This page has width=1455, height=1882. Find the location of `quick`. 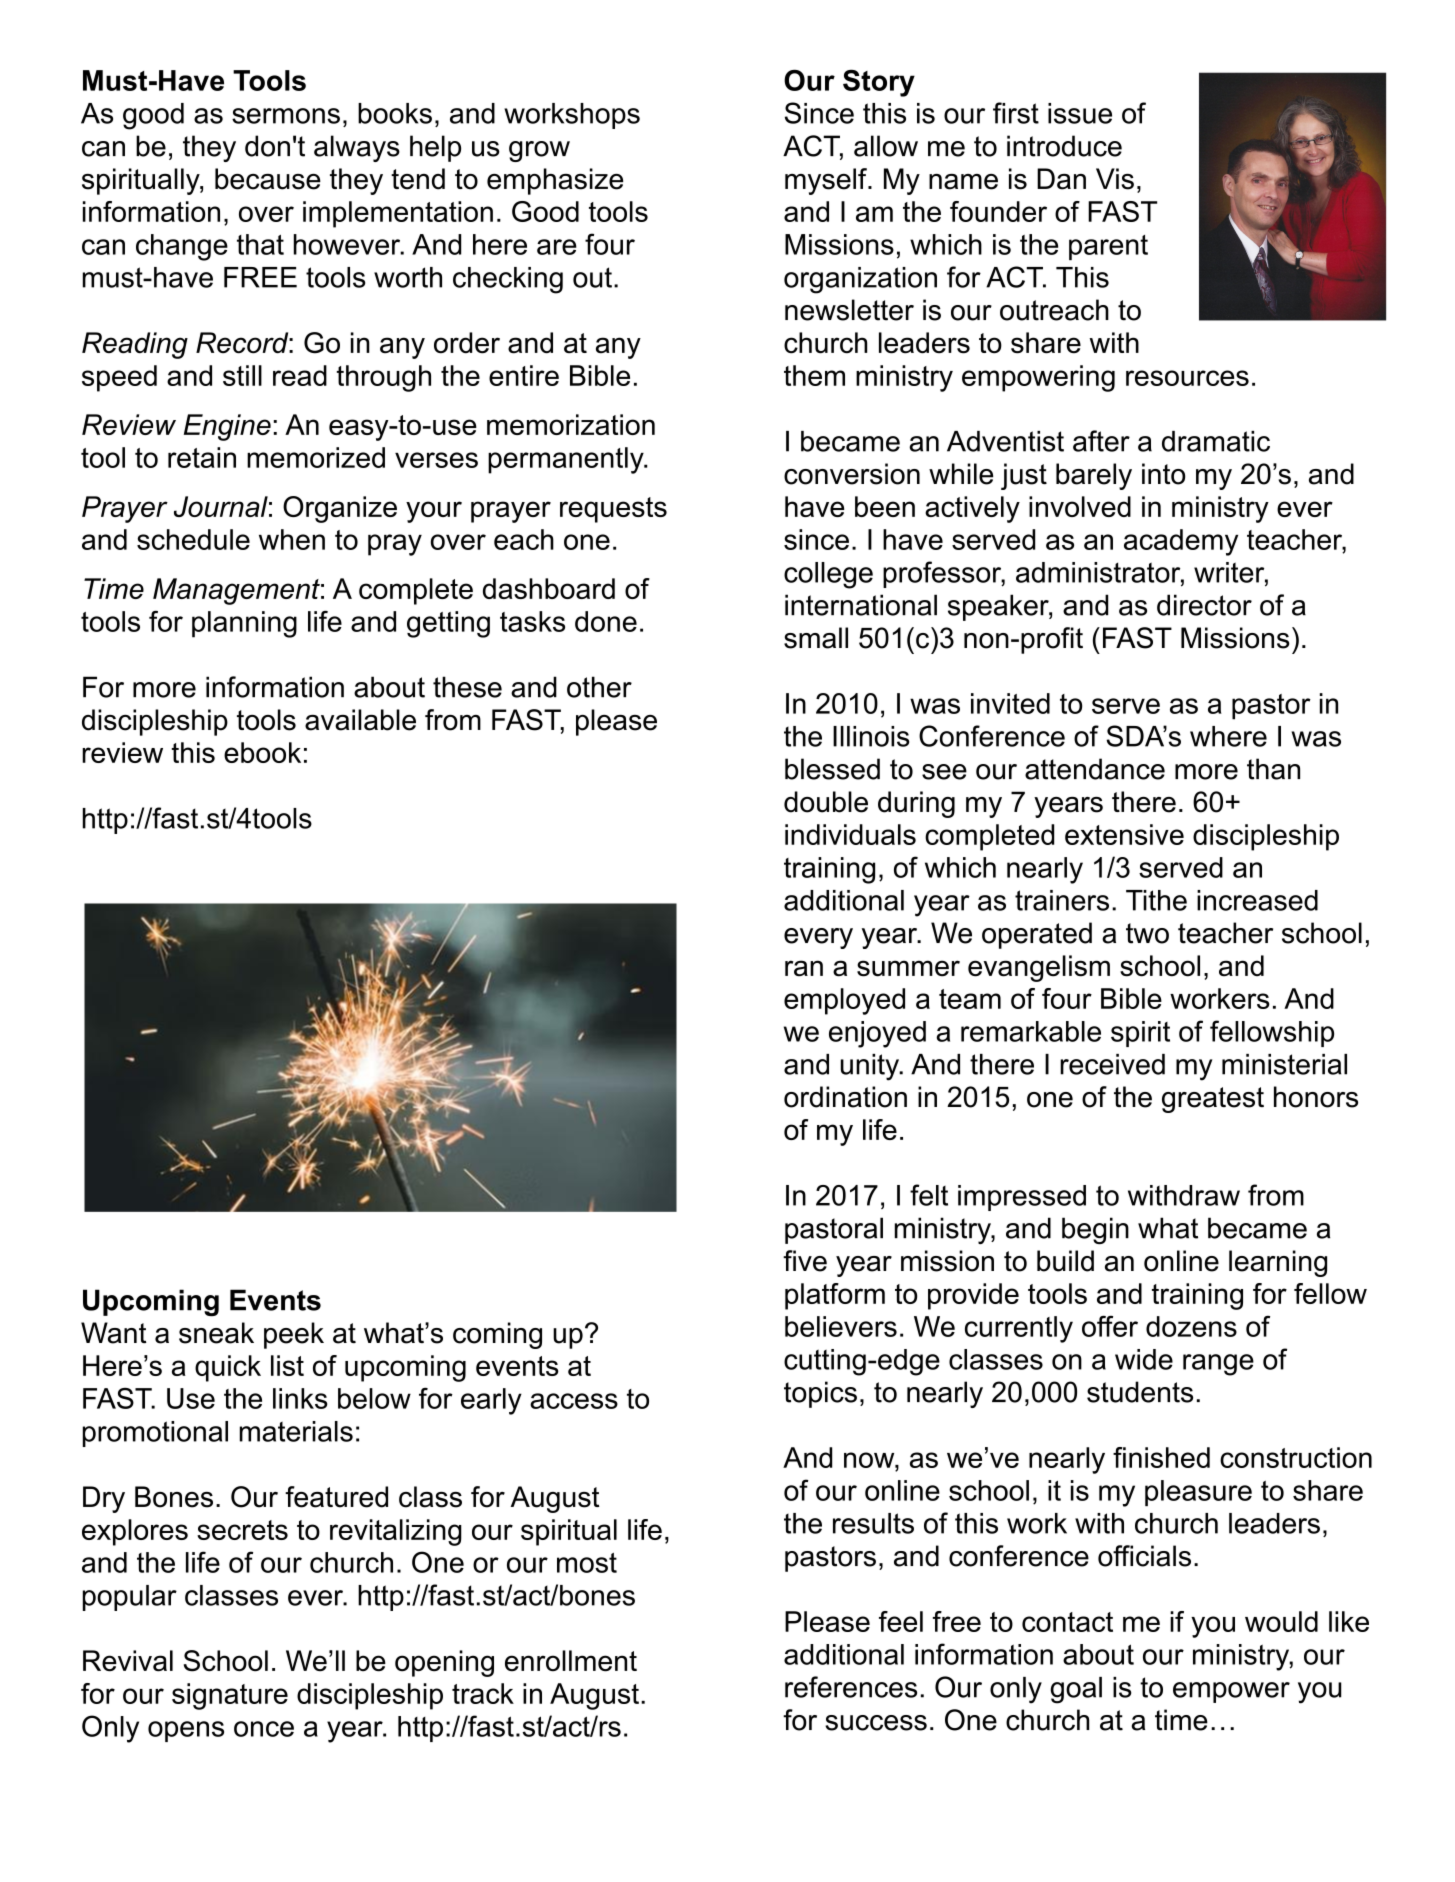

quick is located at coordinates (228, 1368).
